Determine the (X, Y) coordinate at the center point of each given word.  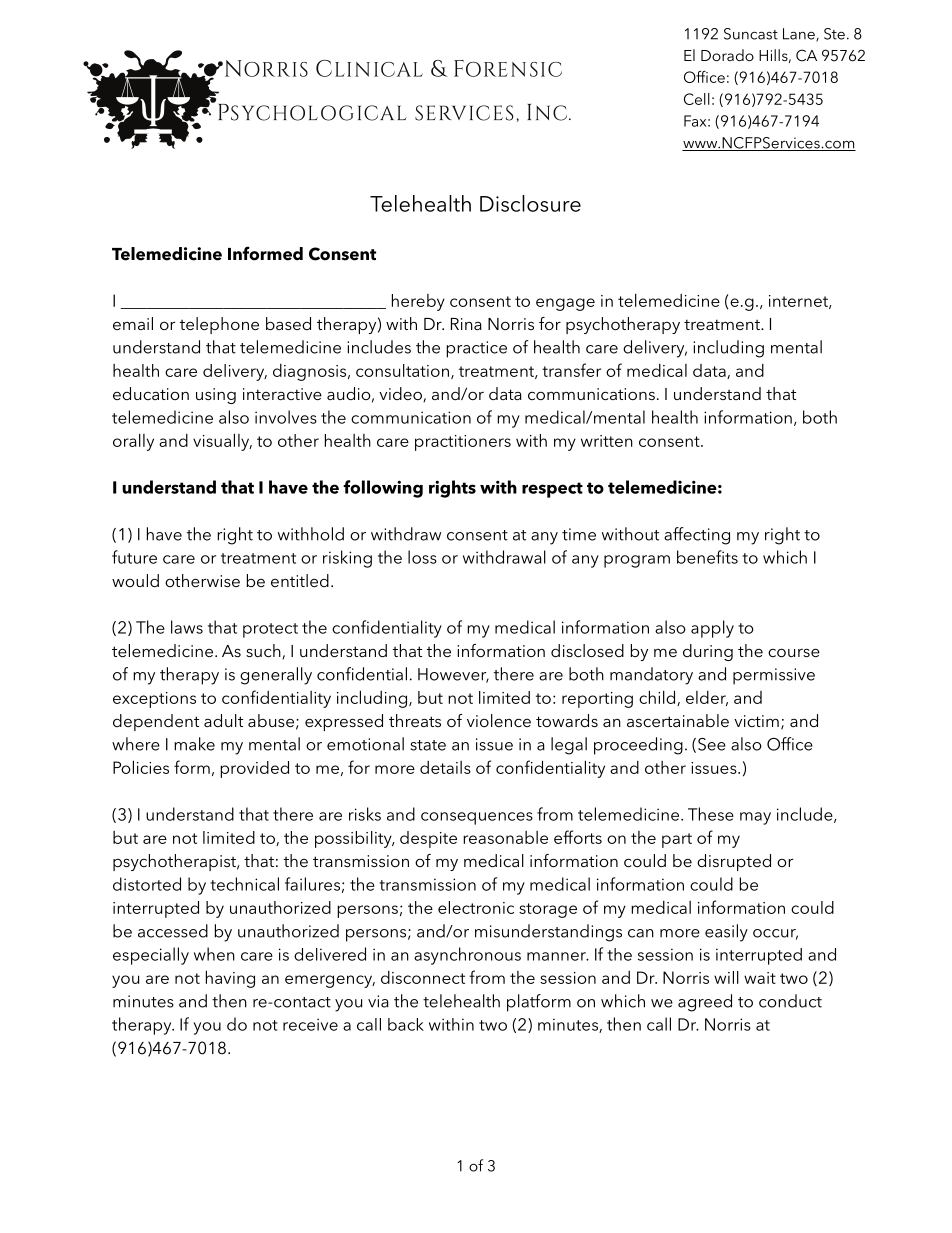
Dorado (727, 55)
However (453, 675)
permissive (774, 676)
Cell (697, 99)
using (216, 396)
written (607, 441)
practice (476, 349)
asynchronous (467, 956)
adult (223, 720)
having (230, 979)
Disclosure (530, 203)
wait (760, 978)
